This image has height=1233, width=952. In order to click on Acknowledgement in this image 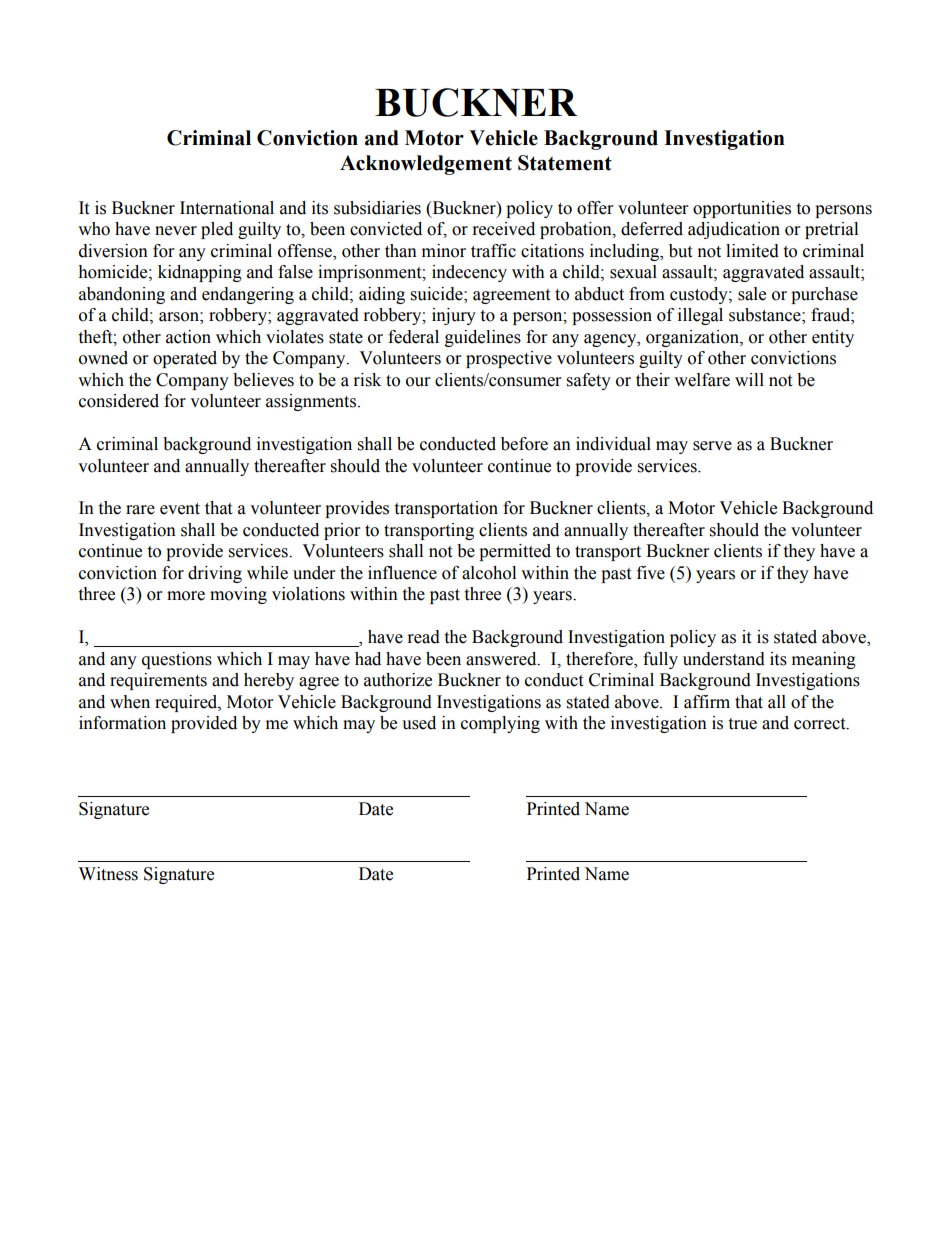, I will do `click(426, 165)`.
